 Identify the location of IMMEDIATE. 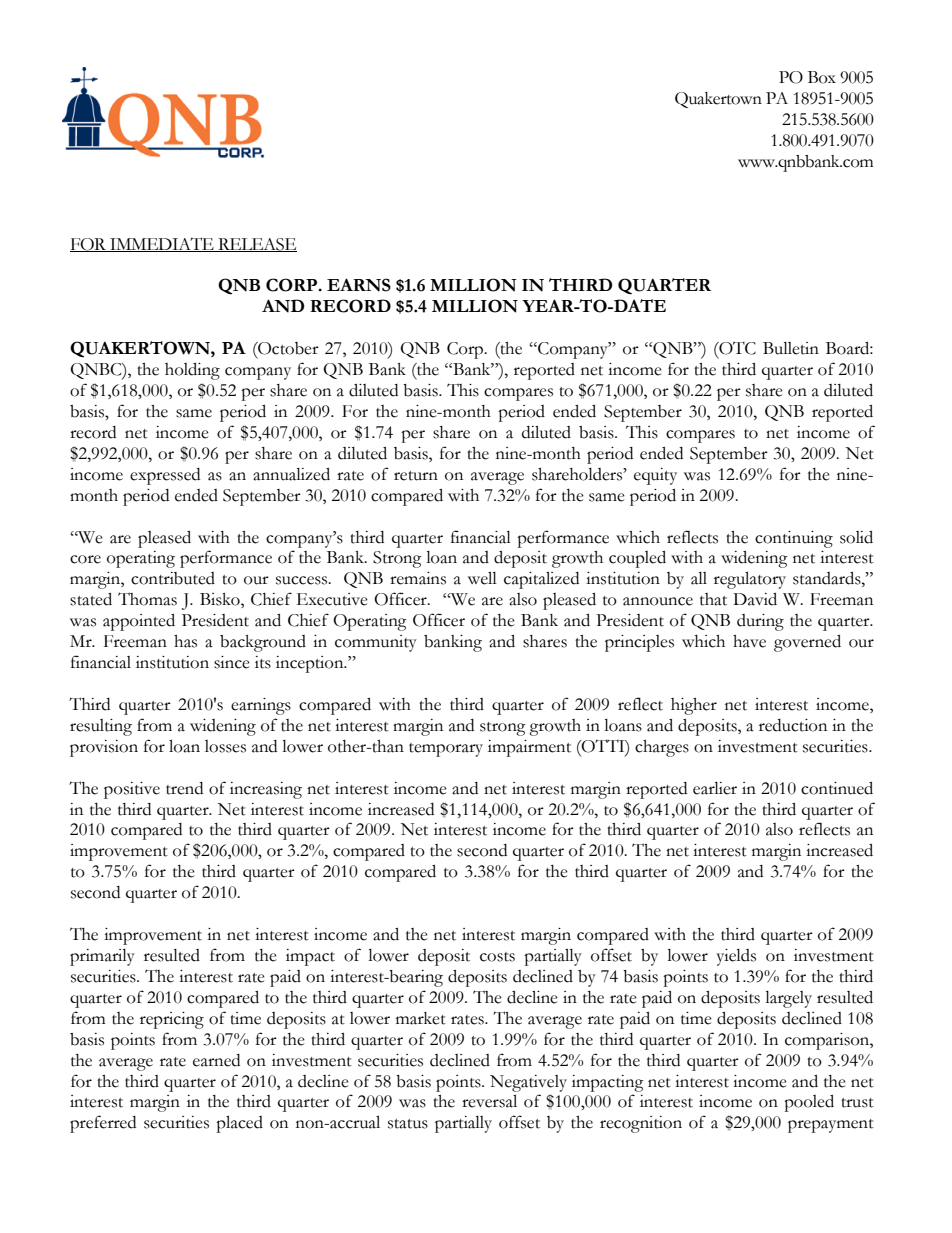
(162, 244).
